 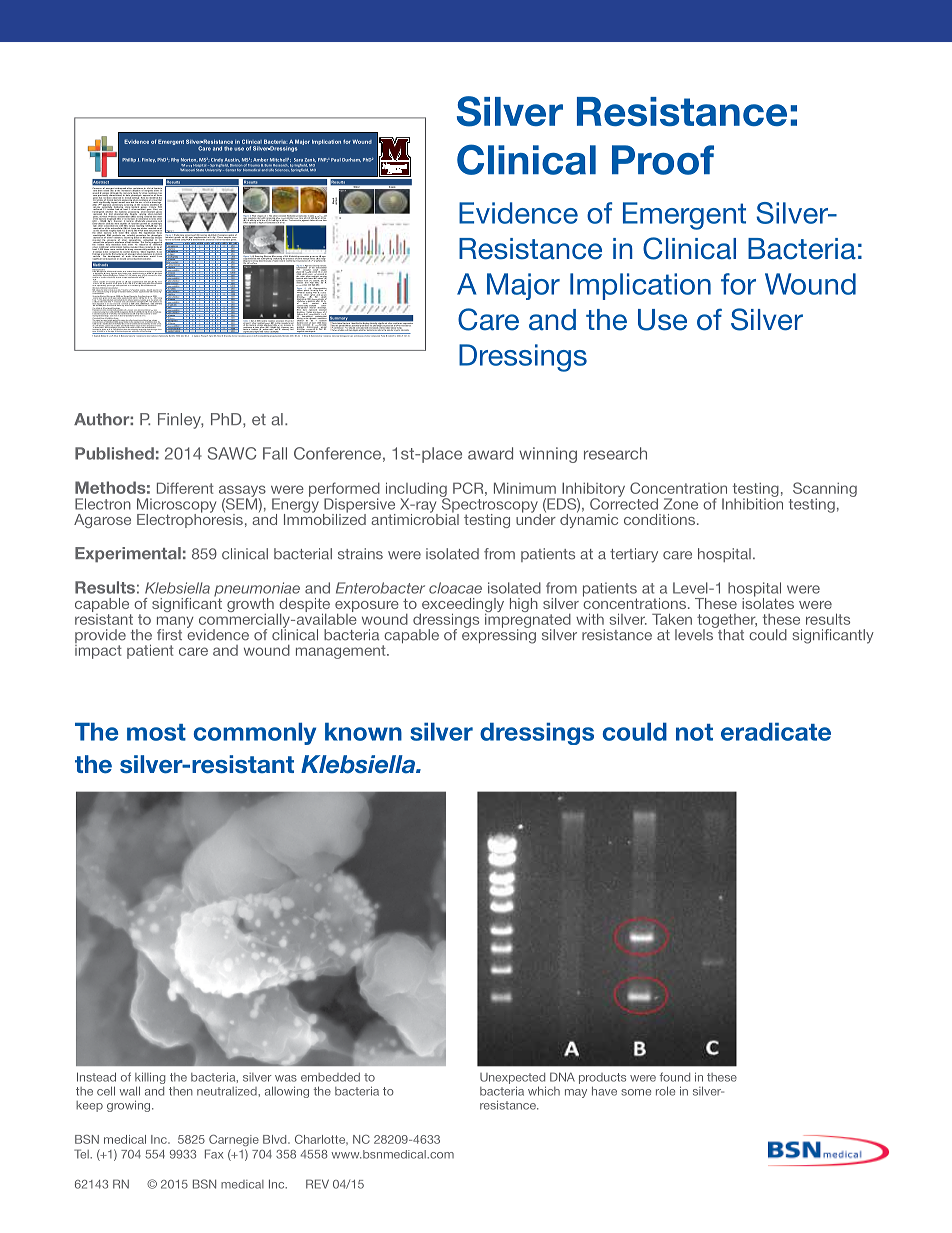 I want to click on Unexpected, so click(x=512, y=1078).
